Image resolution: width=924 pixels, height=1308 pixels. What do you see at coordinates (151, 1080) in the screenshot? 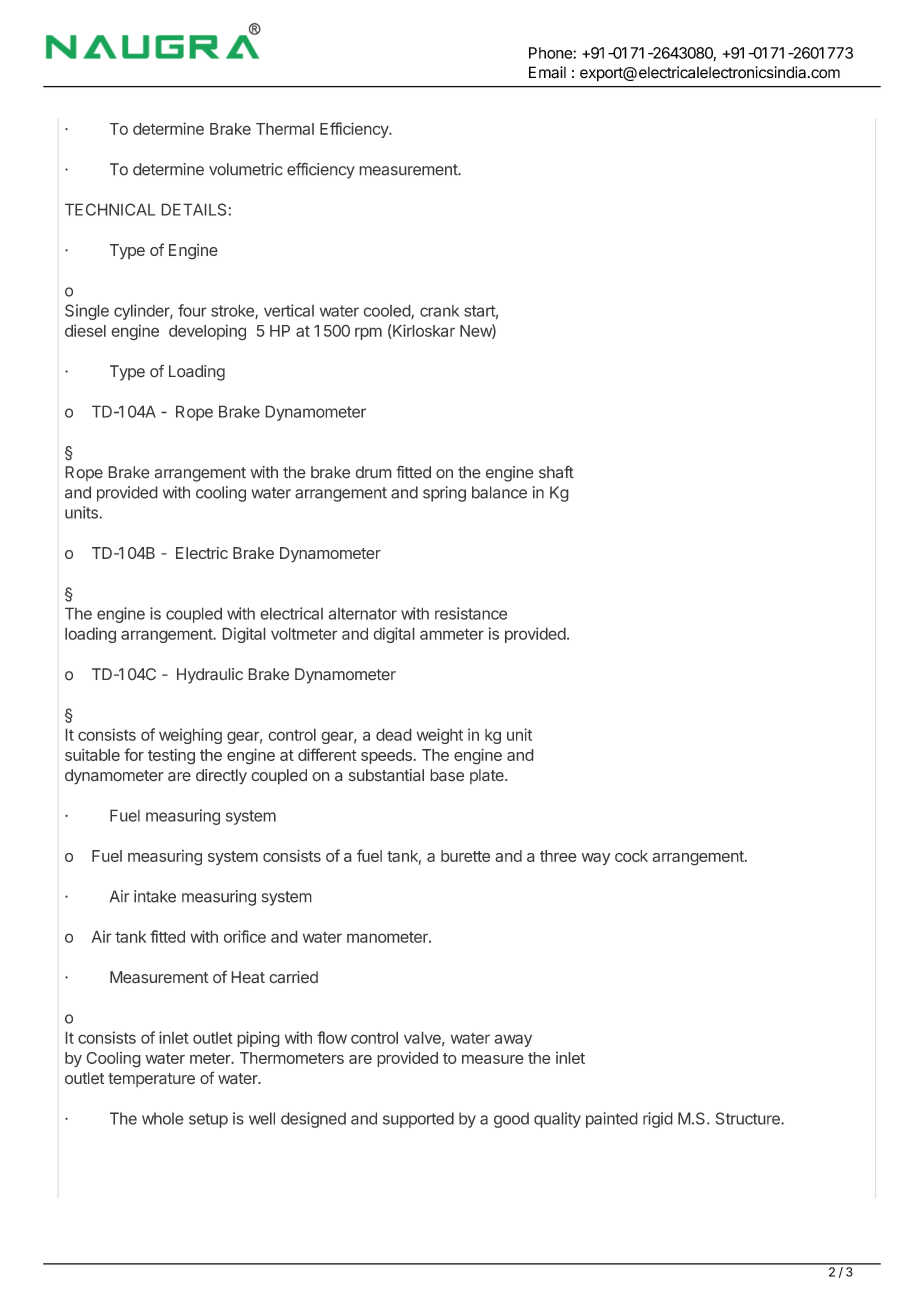
I see `temperature` at bounding box center [151, 1080].
